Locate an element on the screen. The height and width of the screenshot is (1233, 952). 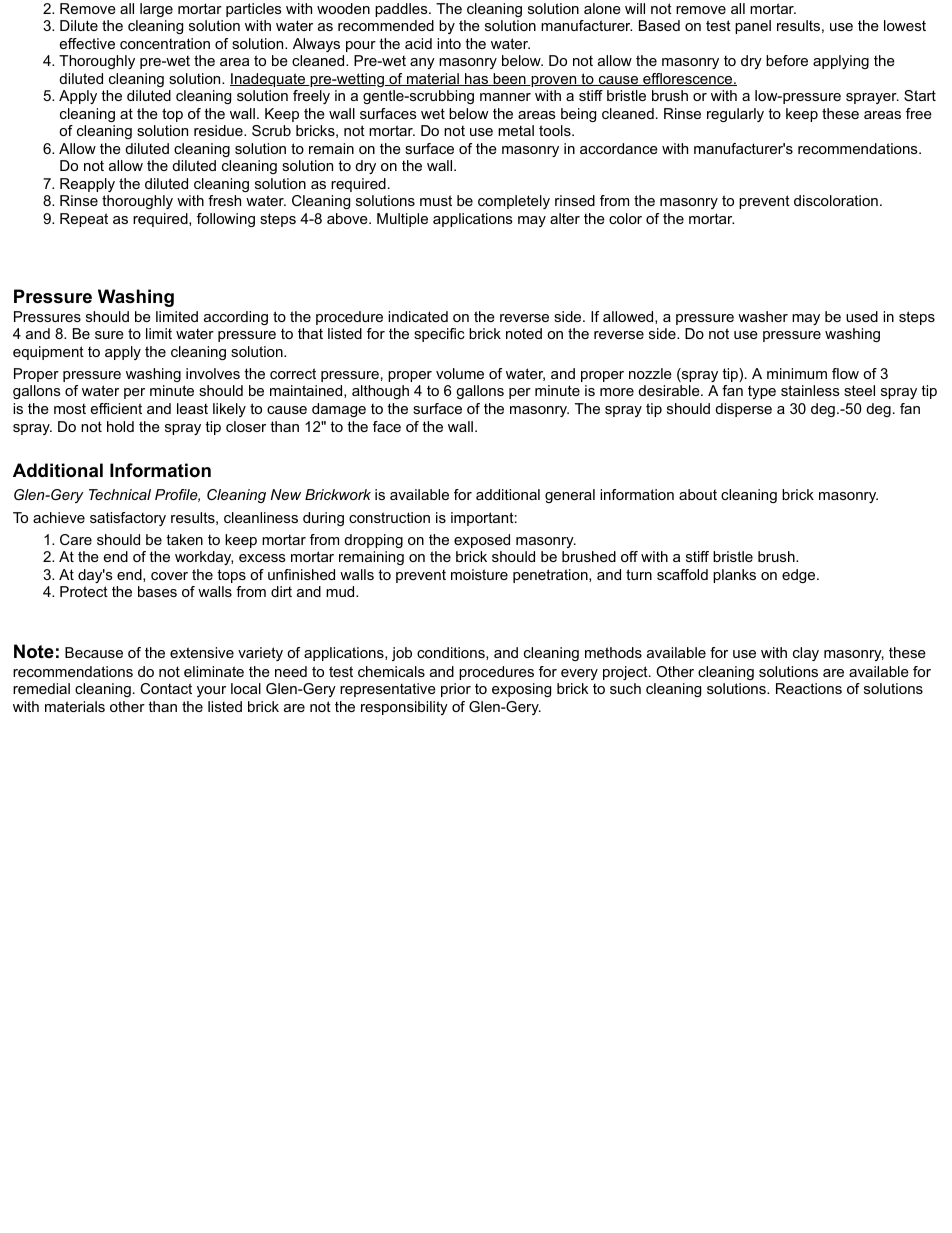
general is located at coordinates (570, 496).
